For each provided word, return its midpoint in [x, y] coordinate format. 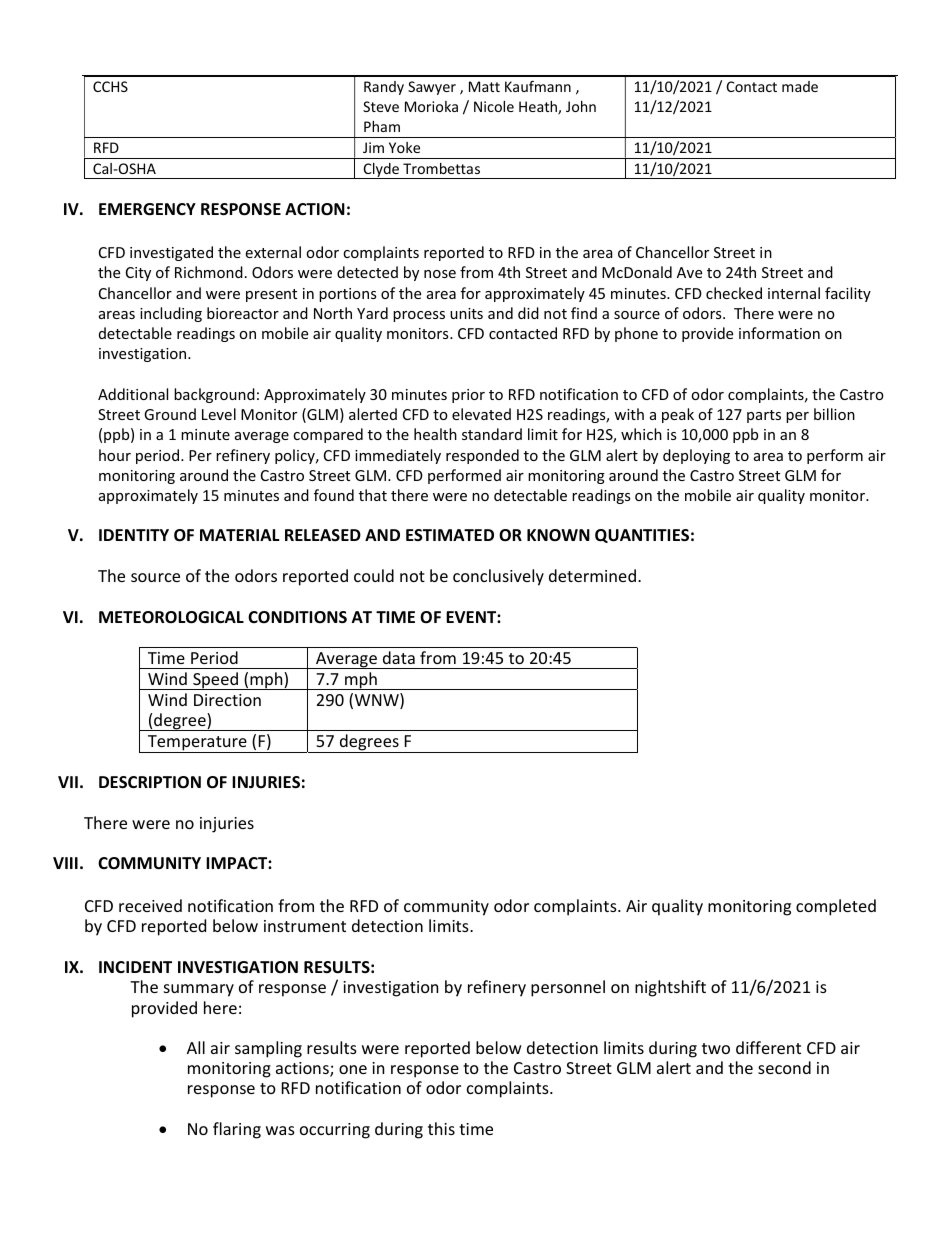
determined [592, 575]
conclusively [498, 577]
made [800, 86]
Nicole [494, 106]
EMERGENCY [147, 209]
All [196, 1047]
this [441, 1128]
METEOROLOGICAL [171, 617]
